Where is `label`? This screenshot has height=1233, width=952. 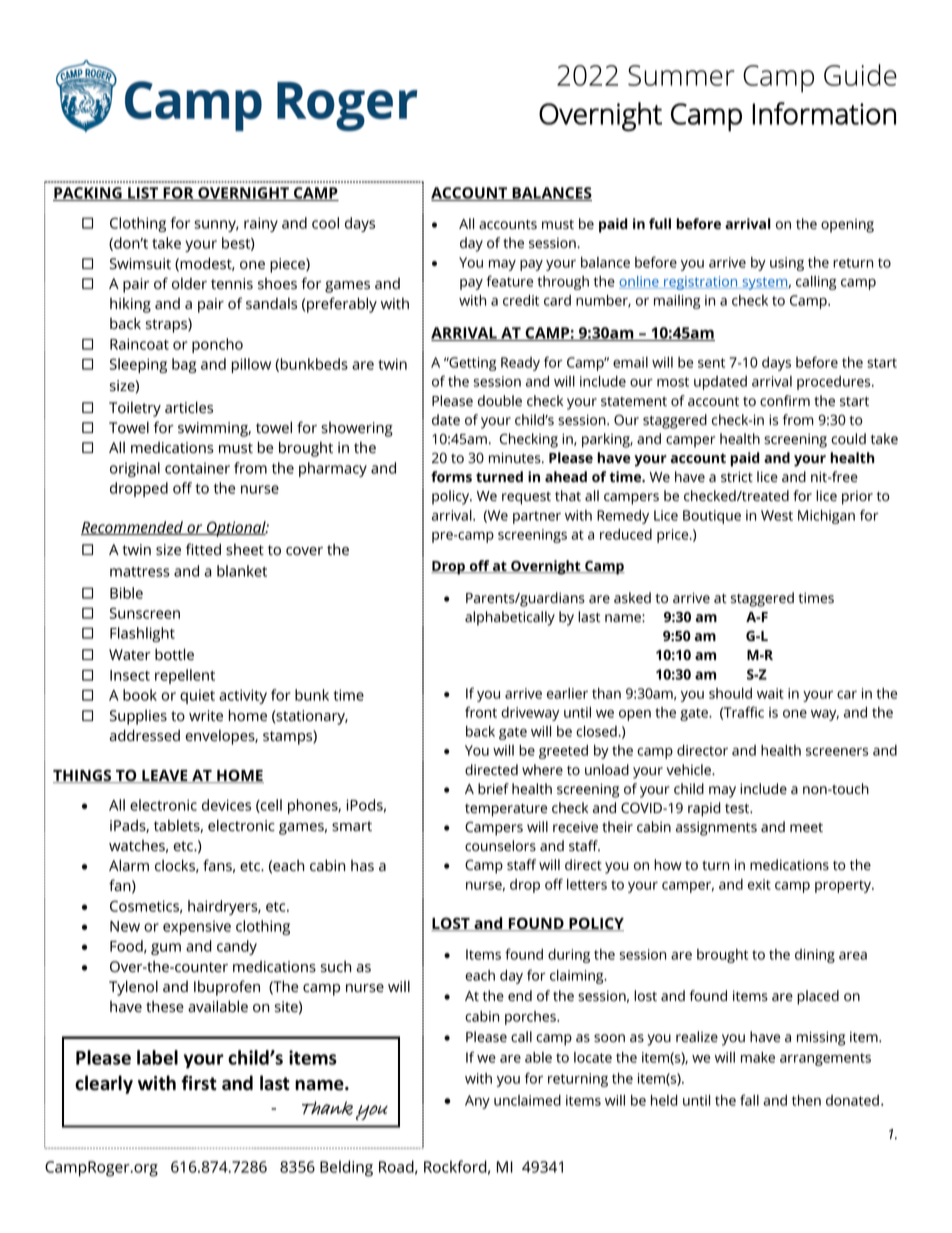 label is located at coordinates (157, 1057).
